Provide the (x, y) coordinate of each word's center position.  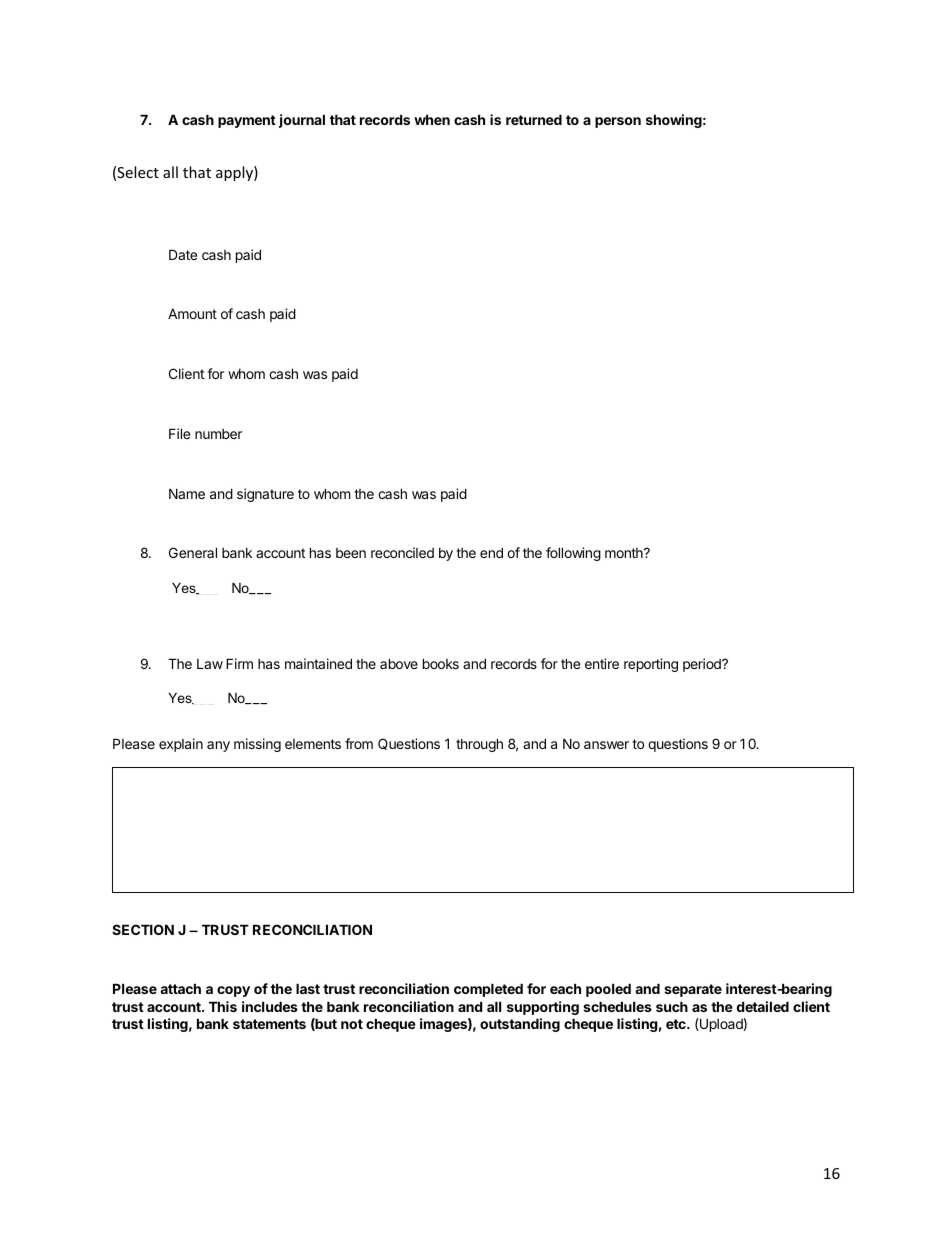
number (218, 434)
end (491, 552)
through (479, 745)
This (223, 1006)
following (573, 554)
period (703, 665)
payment (247, 121)
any (218, 746)
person (618, 122)
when (432, 119)
